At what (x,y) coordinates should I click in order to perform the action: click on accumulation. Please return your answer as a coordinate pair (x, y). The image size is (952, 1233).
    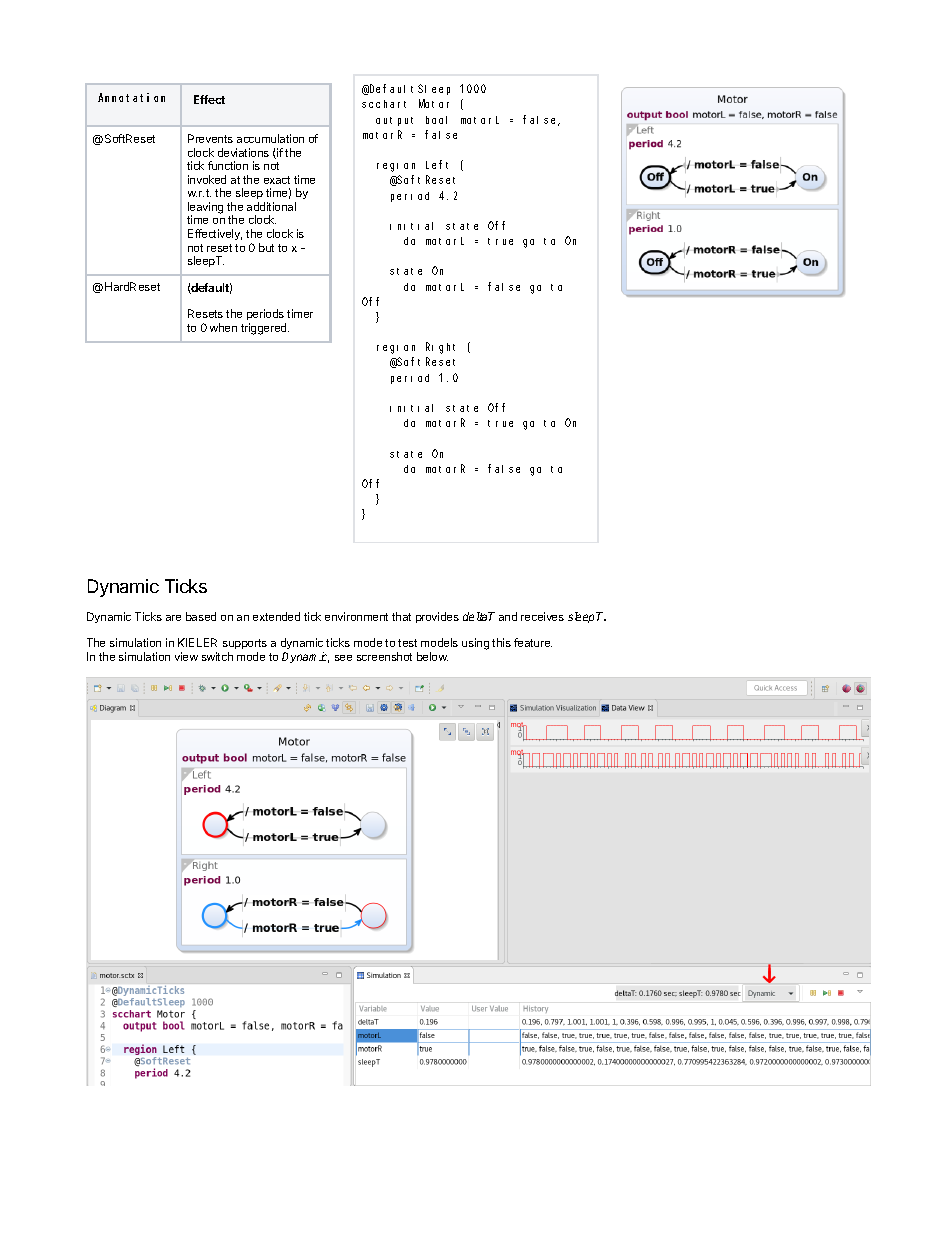
    Looking at the image, I should click on (270, 138).
